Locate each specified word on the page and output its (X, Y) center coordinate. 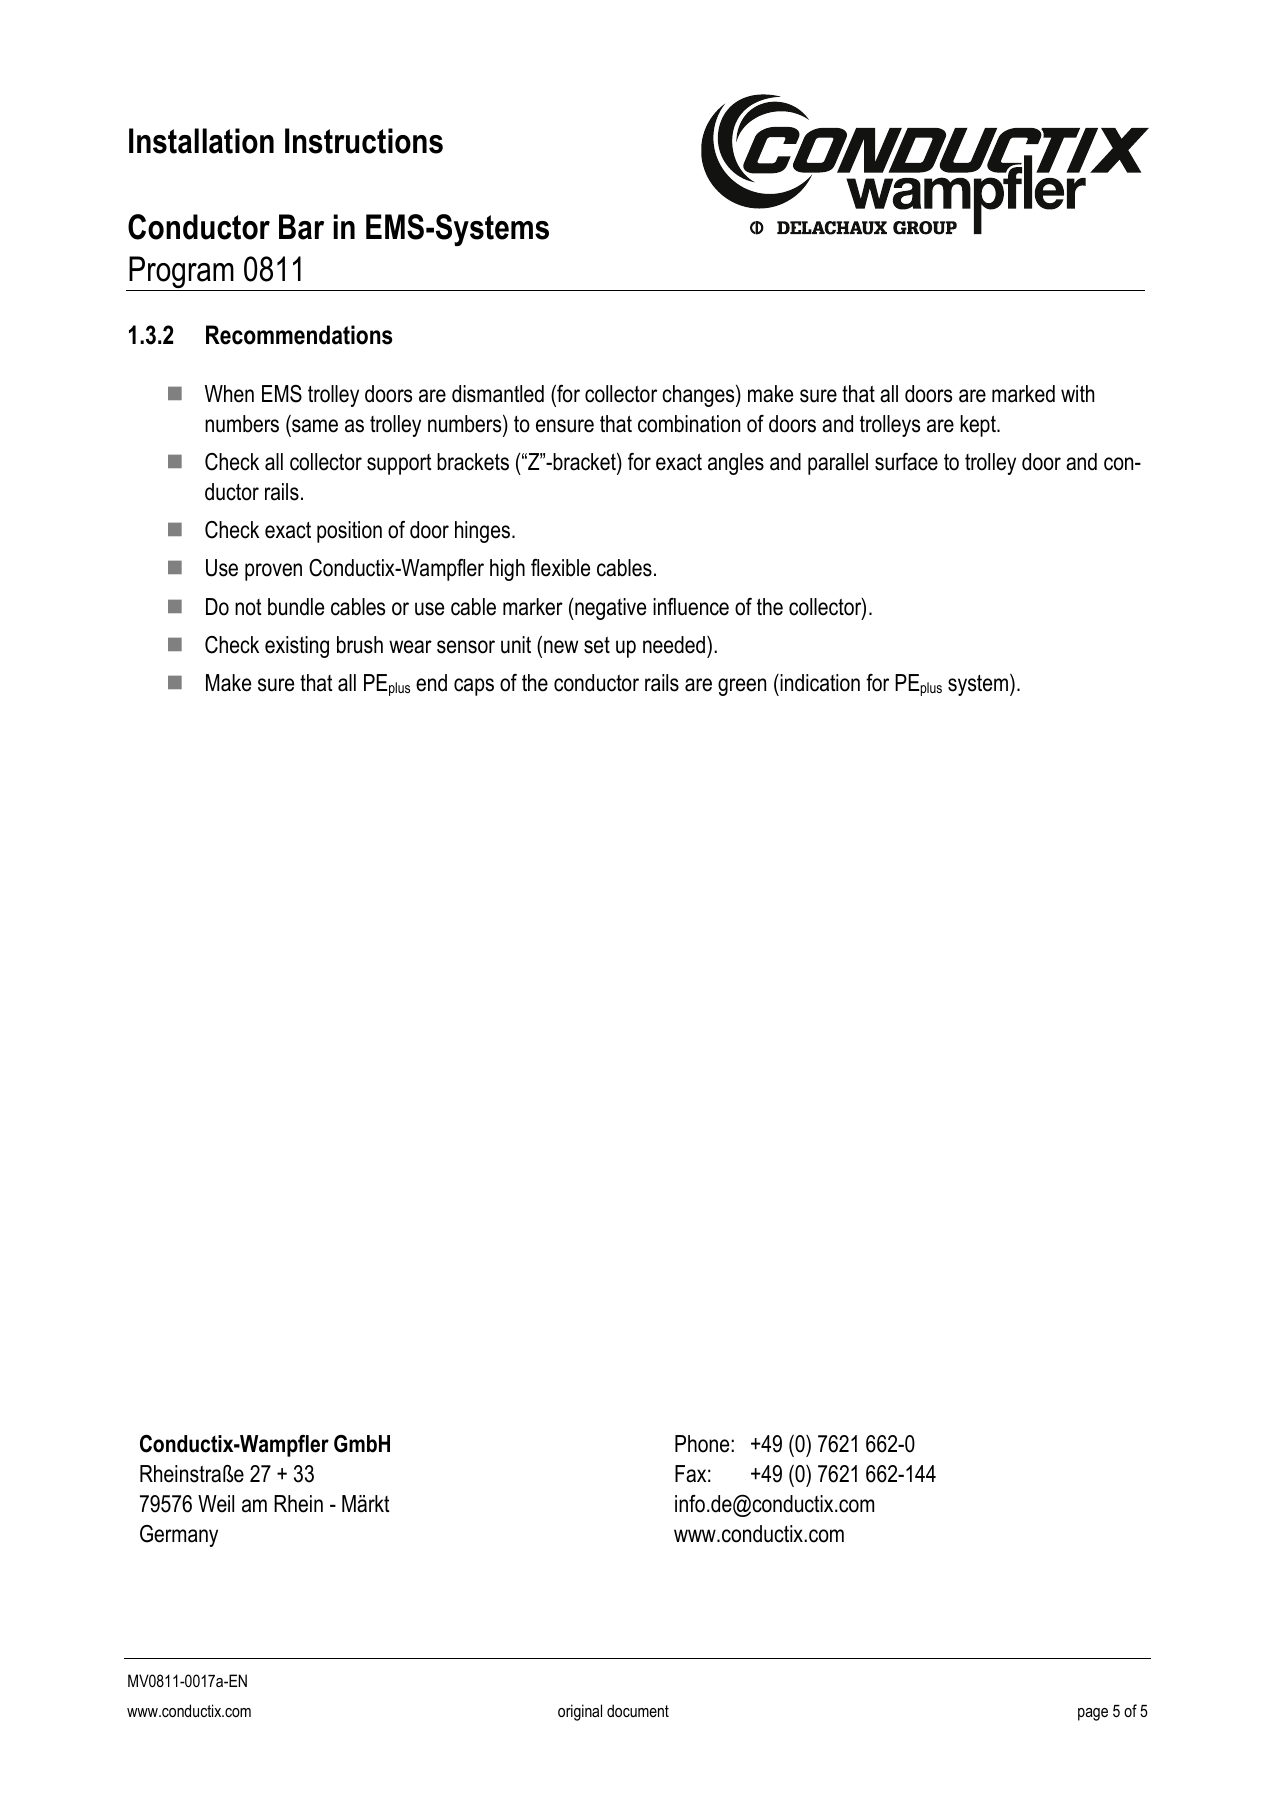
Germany (179, 1536)
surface (906, 462)
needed (675, 645)
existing (297, 647)
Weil (216, 1504)
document (638, 1710)
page (1093, 1714)
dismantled (498, 394)
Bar (301, 227)
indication (819, 683)
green (742, 687)
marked (1023, 394)
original (580, 1712)
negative (609, 609)
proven (273, 572)
